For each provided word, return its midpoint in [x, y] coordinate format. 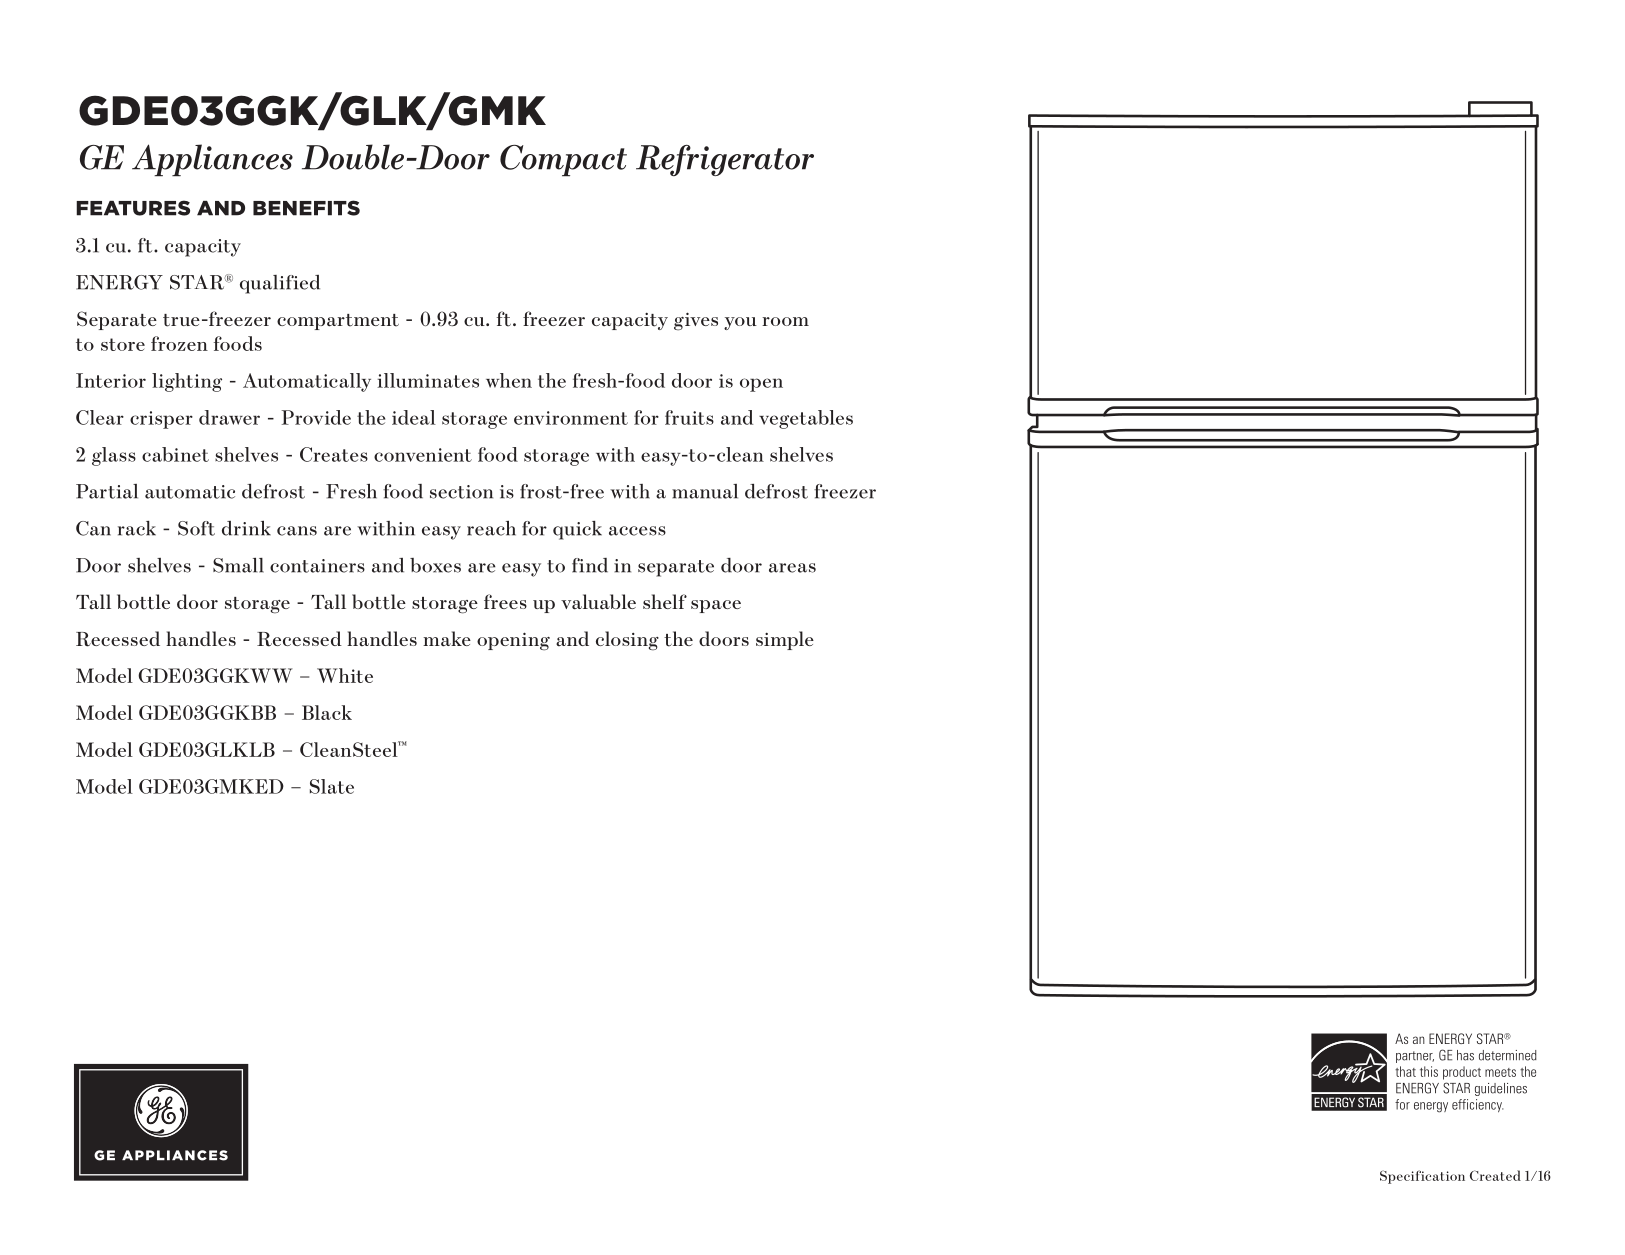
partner [1415, 1057]
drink [246, 528]
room [785, 321]
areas [792, 568]
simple [785, 640]
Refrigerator [725, 160]
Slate [332, 786]
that [1405, 1071]
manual [705, 491]
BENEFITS [306, 208]
